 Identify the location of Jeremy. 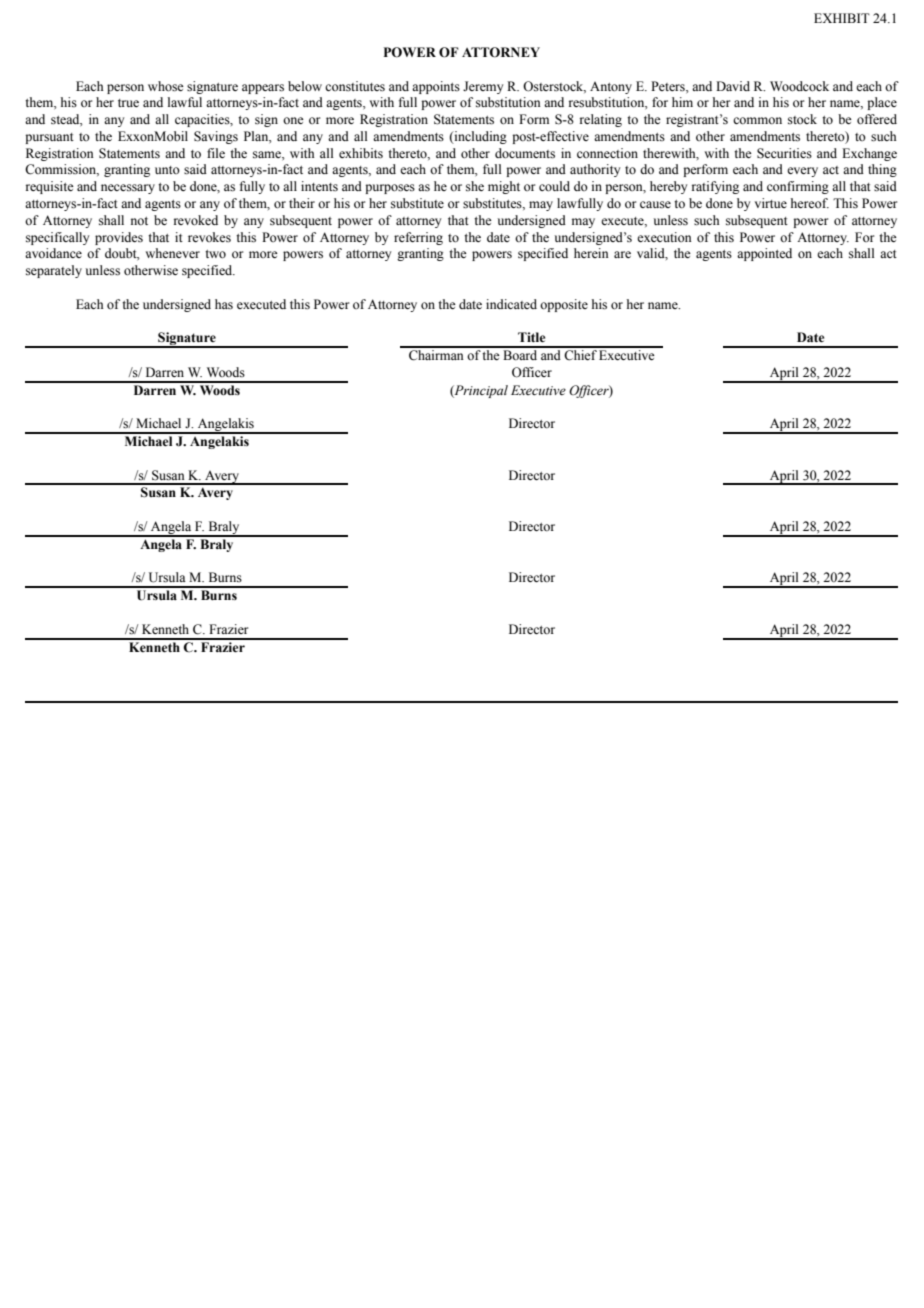
(483, 87).
